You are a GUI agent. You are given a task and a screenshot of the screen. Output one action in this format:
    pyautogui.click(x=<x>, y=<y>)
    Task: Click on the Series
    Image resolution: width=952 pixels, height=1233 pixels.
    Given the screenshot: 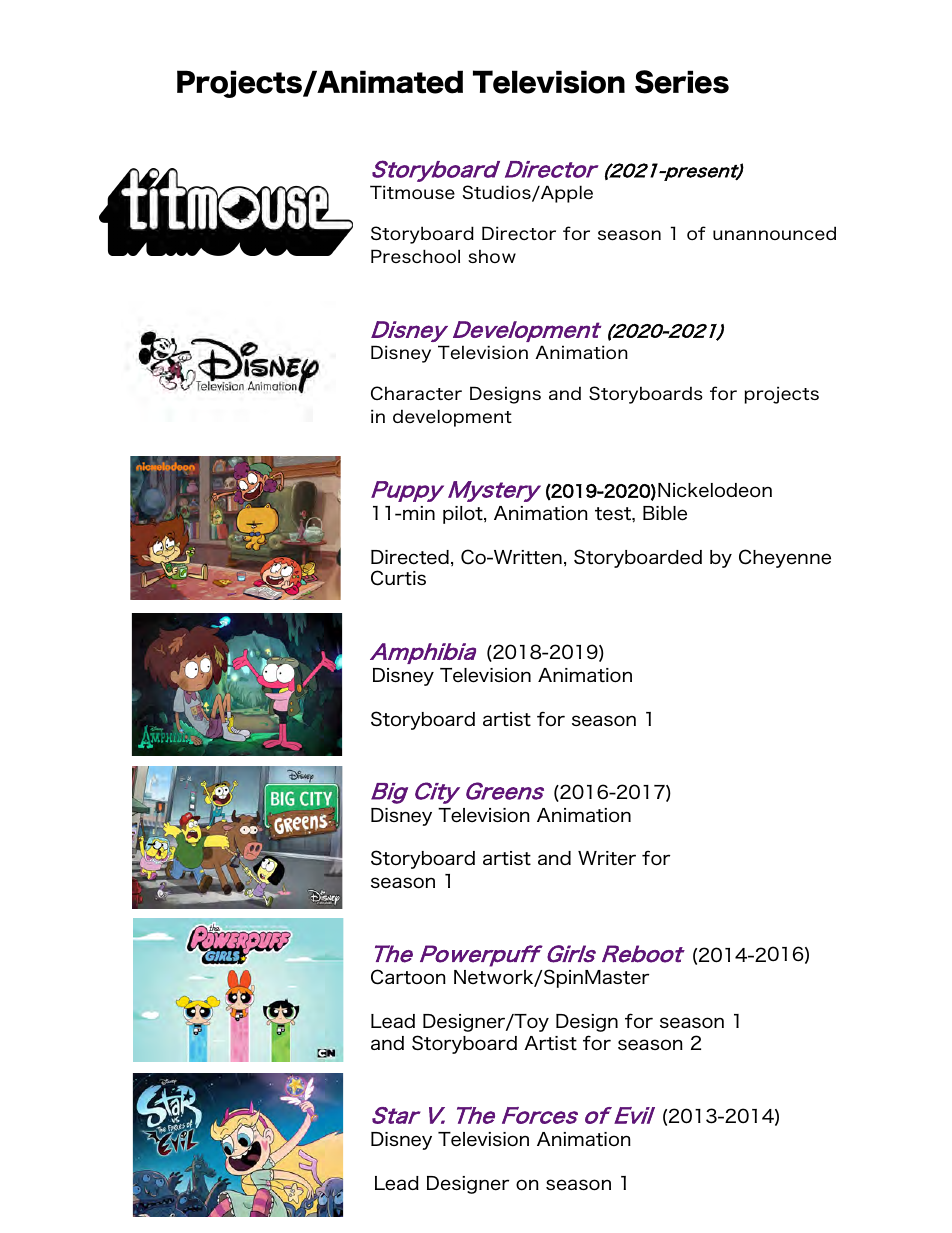 What is the action you would take?
    pyautogui.click(x=682, y=82)
